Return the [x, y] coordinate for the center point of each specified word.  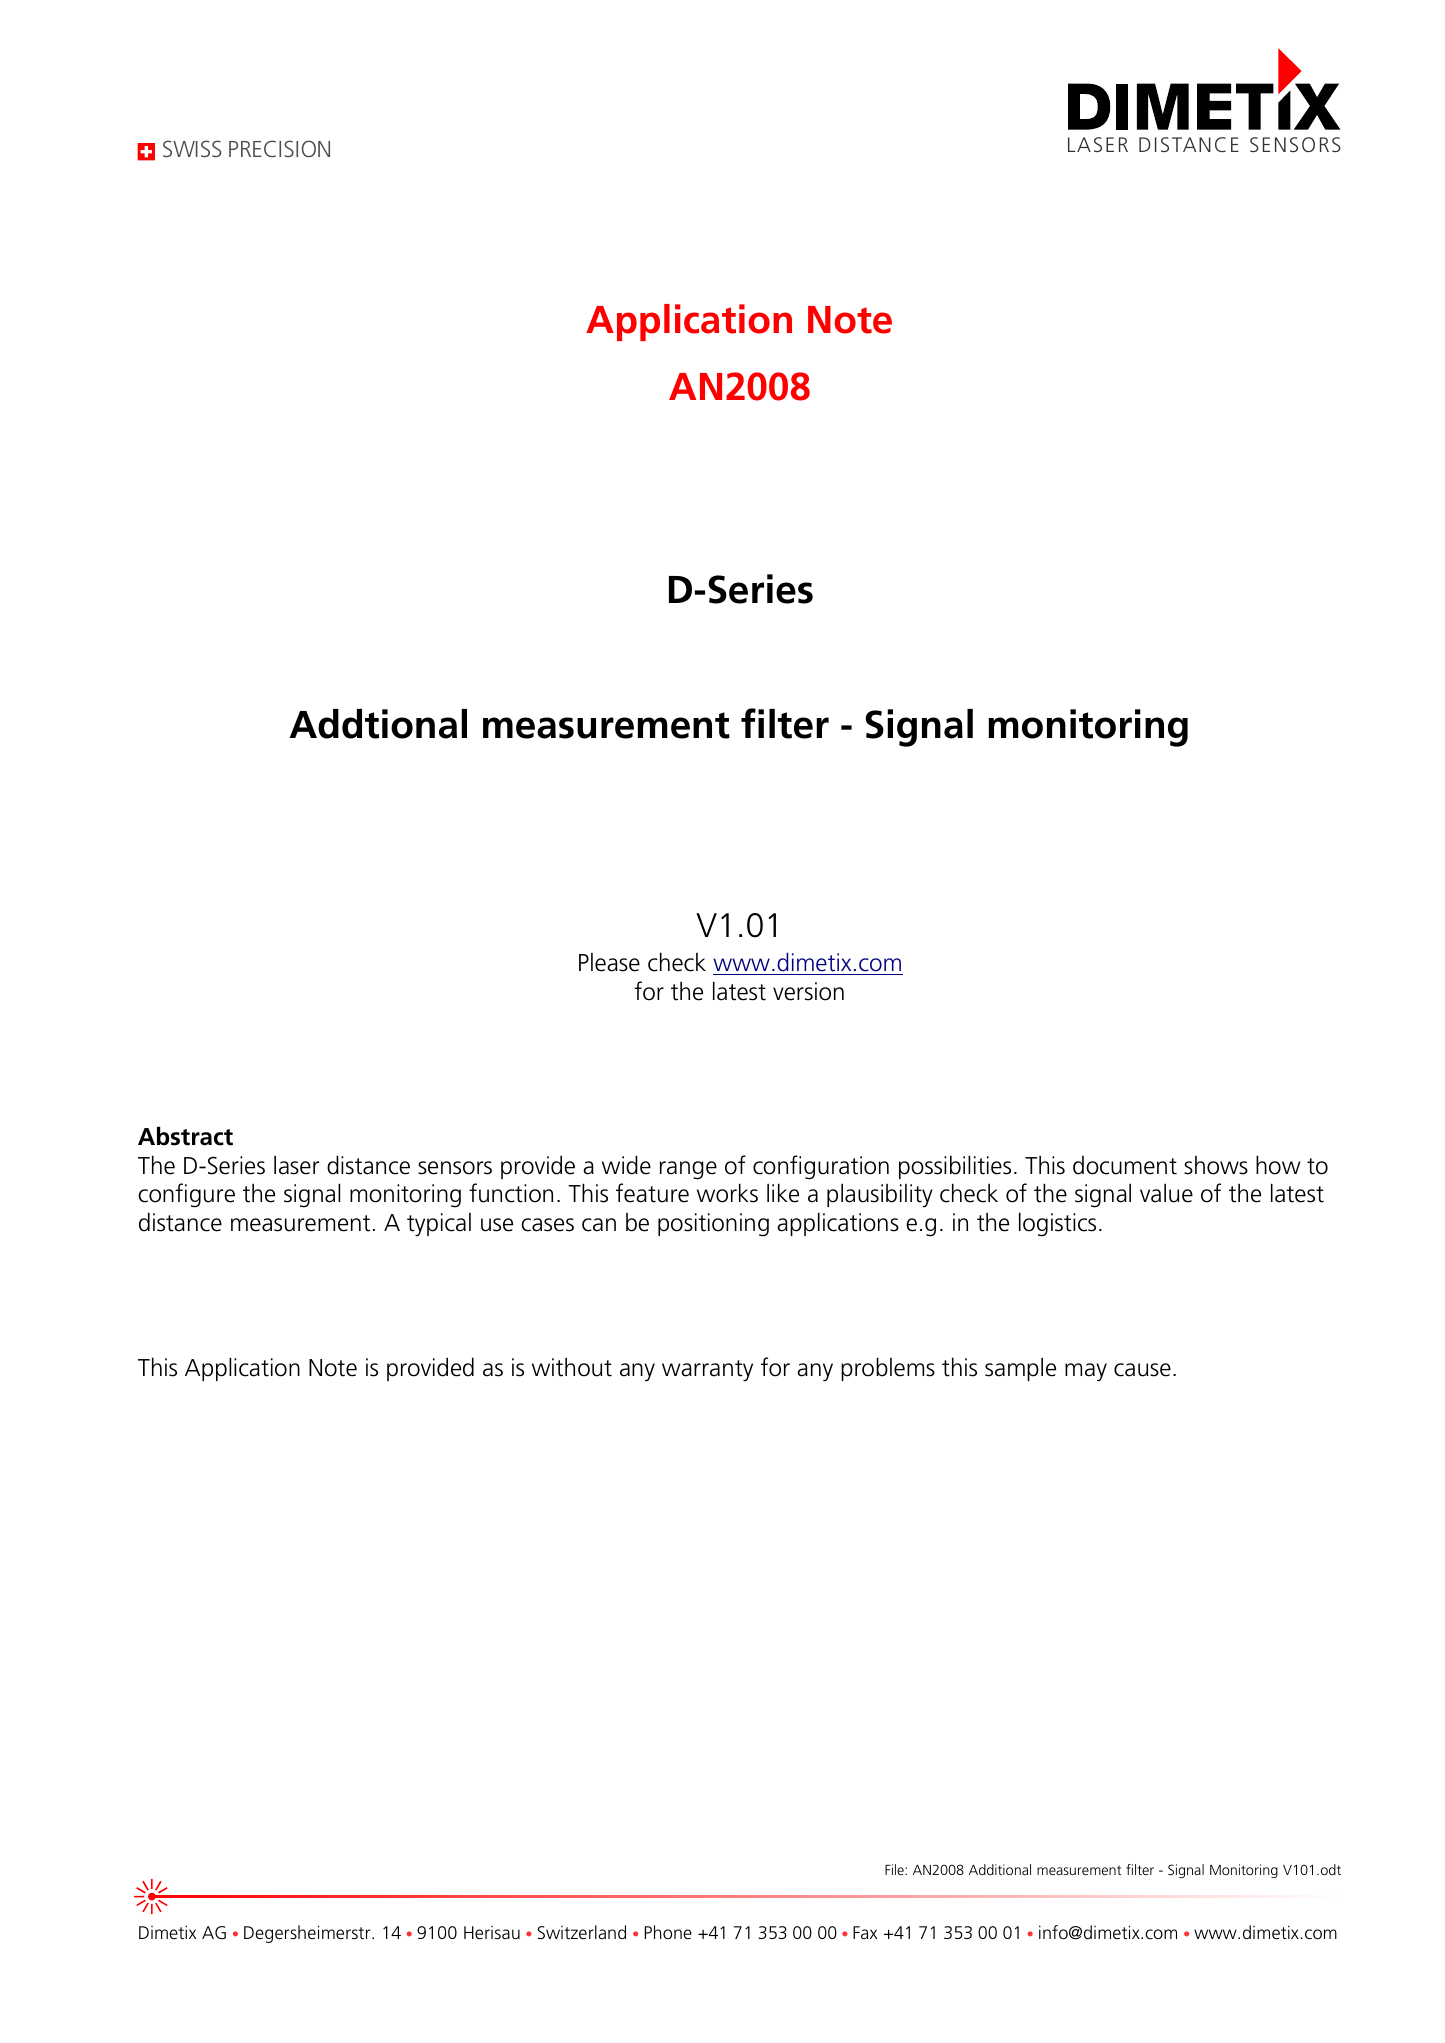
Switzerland [582, 1932]
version [808, 991]
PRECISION [279, 148]
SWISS [192, 148]
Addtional [378, 724]
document [1125, 1165]
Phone [668, 1932]
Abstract [185, 1136]
